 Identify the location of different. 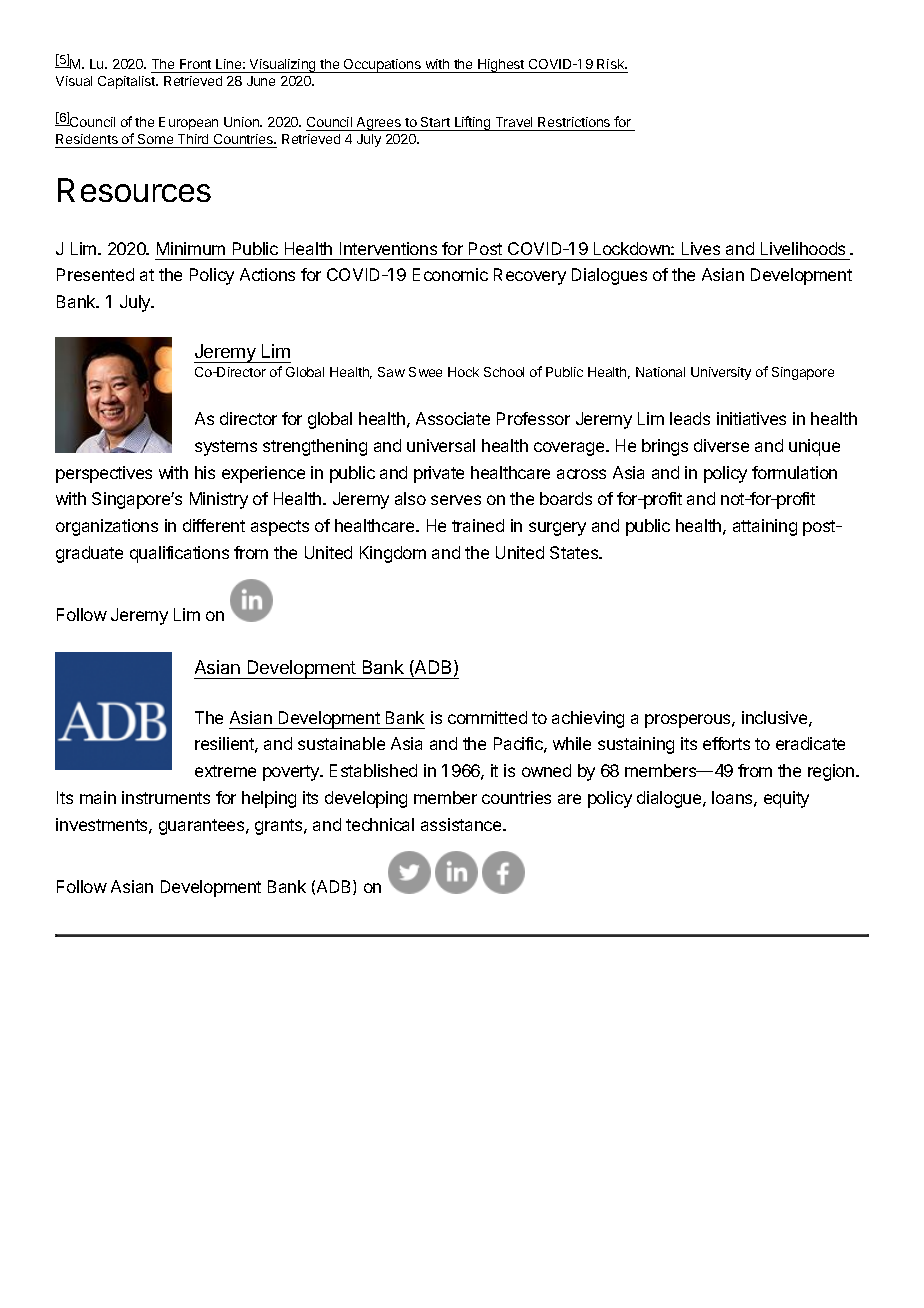
(214, 525).
